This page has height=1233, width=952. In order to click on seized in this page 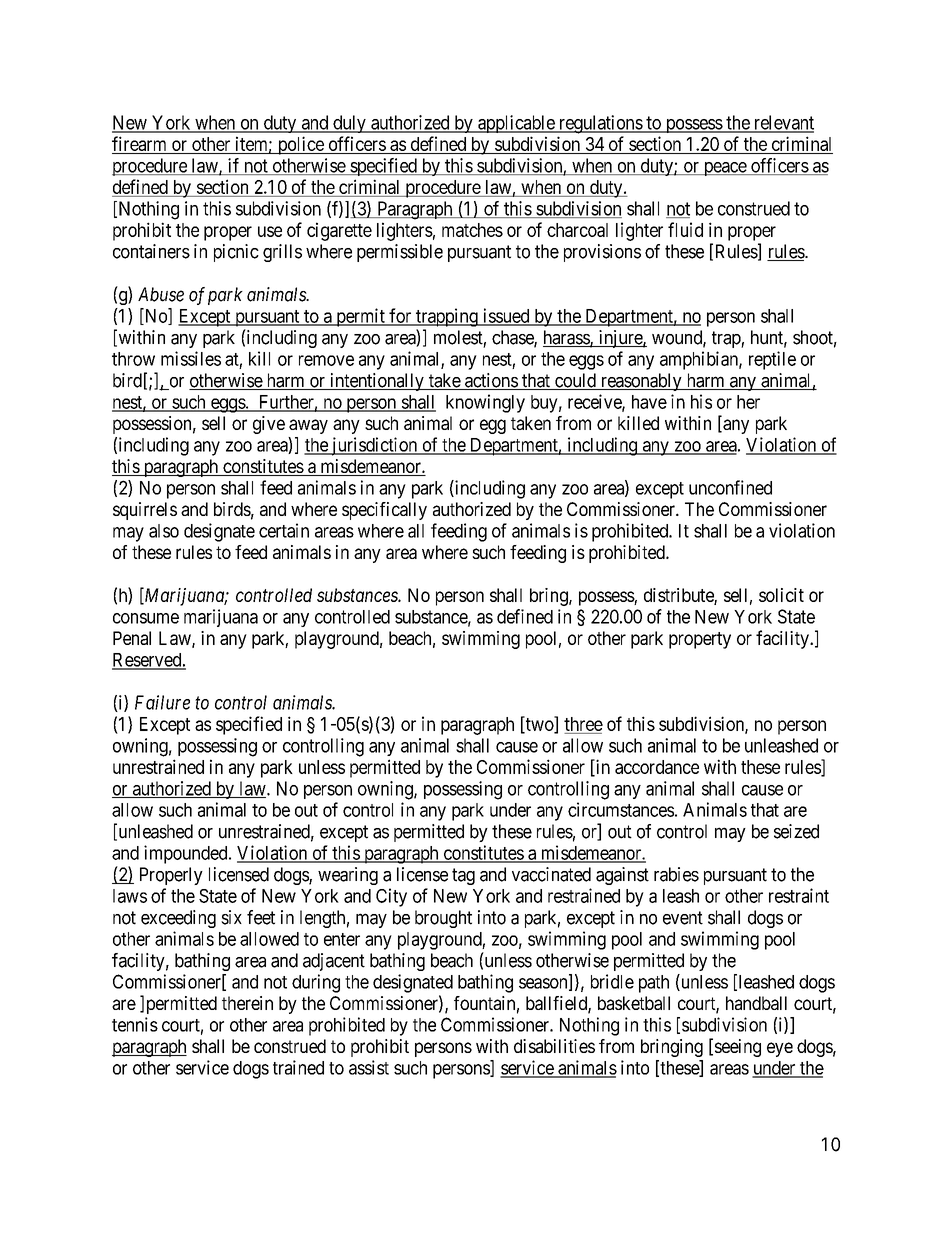, I will do `click(796, 831)`.
